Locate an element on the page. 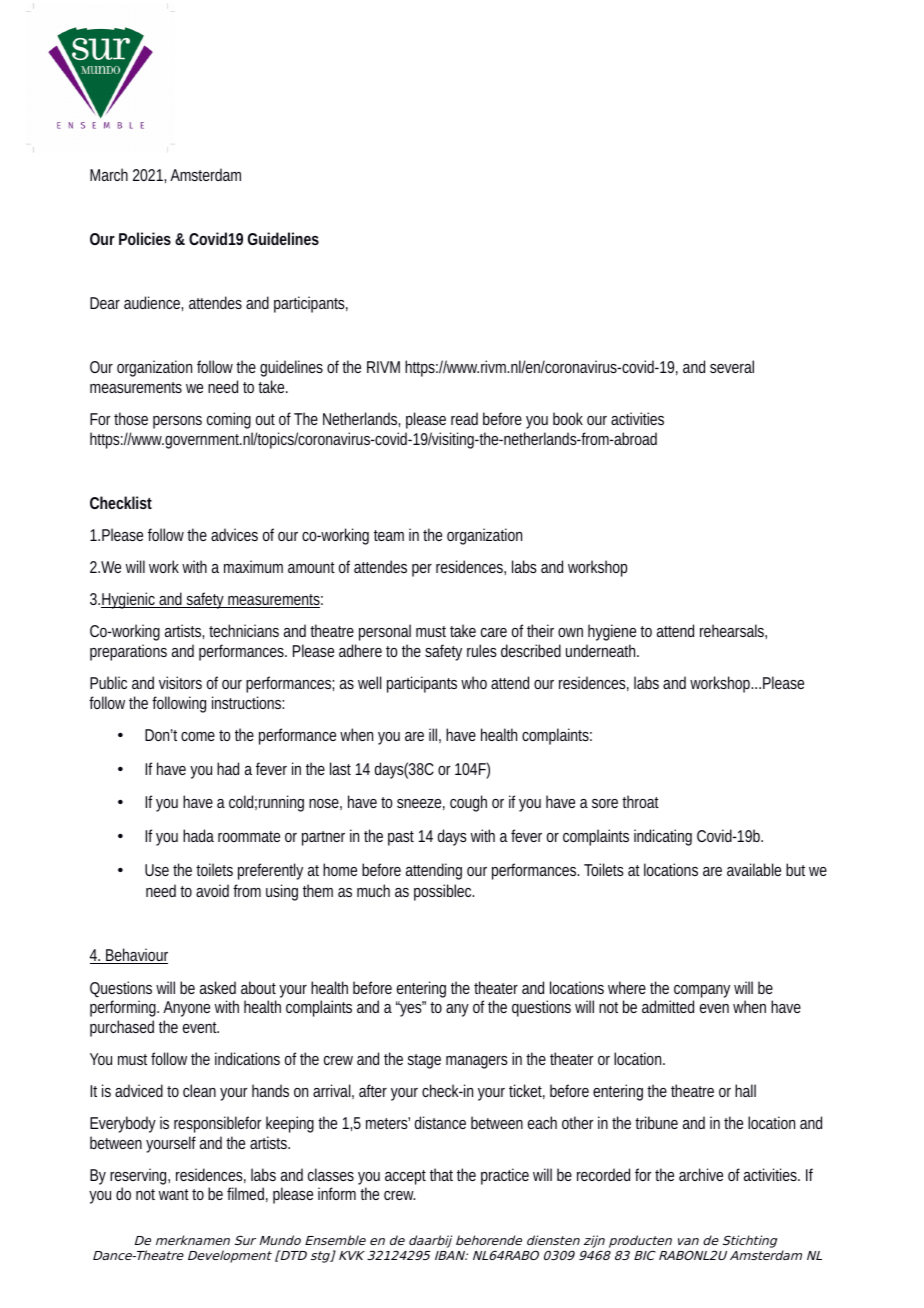 The width and height of the document is (924, 1308). several is located at coordinates (732, 366).
